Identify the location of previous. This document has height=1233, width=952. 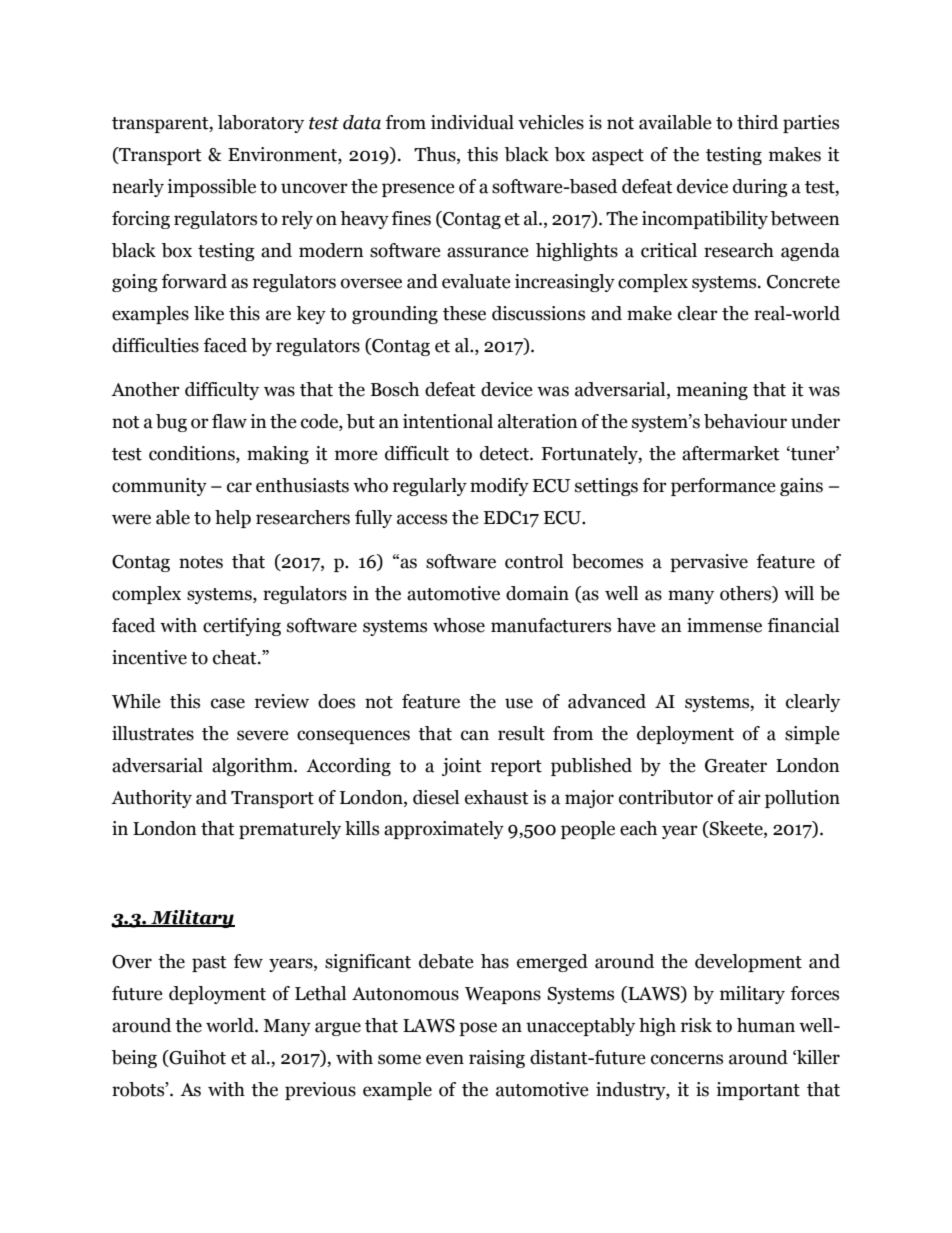
(320, 1091).
